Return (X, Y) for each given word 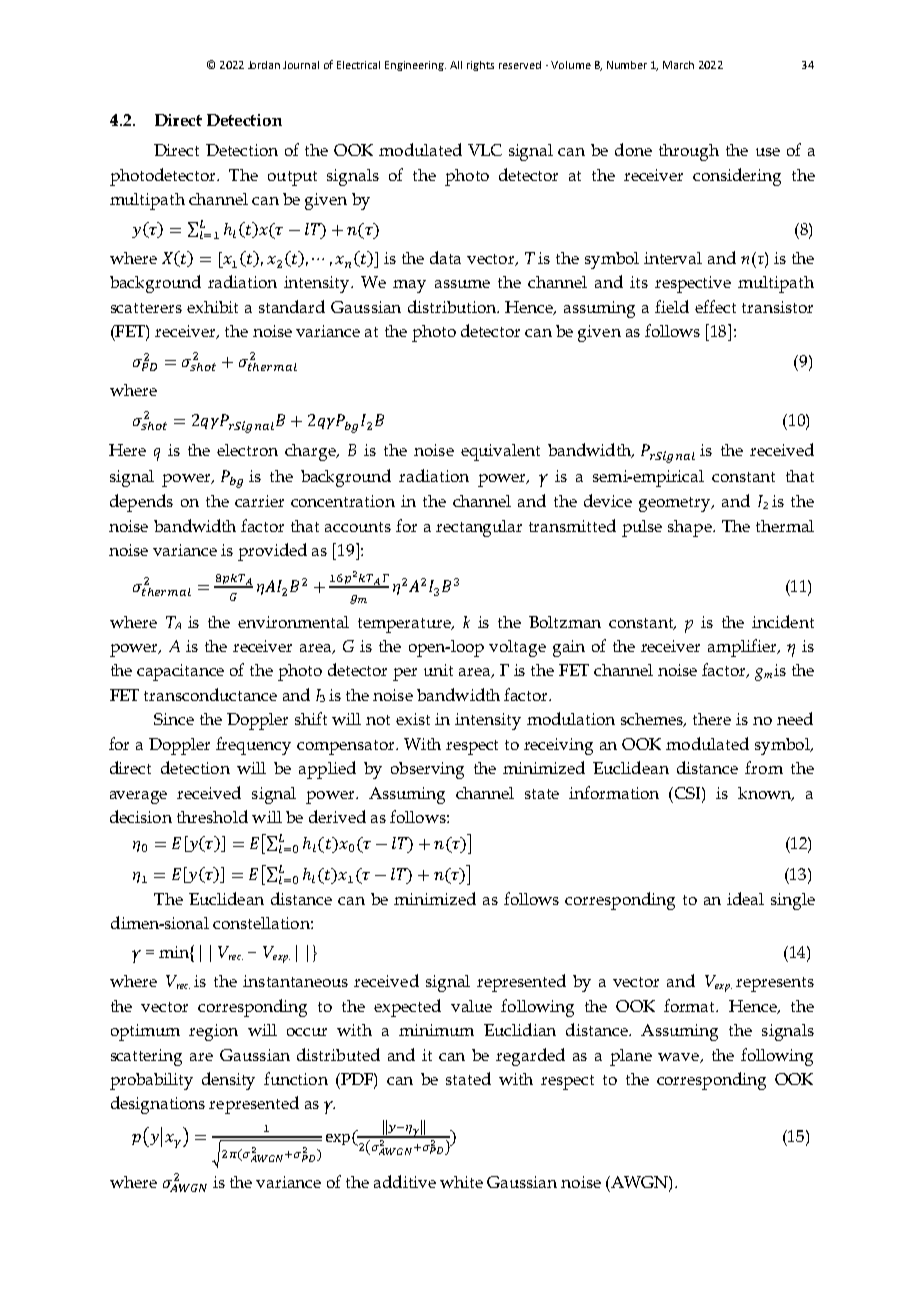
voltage (517, 648)
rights (480, 66)
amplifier (743, 648)
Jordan (264, 65)
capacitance (180, 672)
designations (158, 1105)
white (461, 1182)
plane (631, 1057)
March (678, 65)
